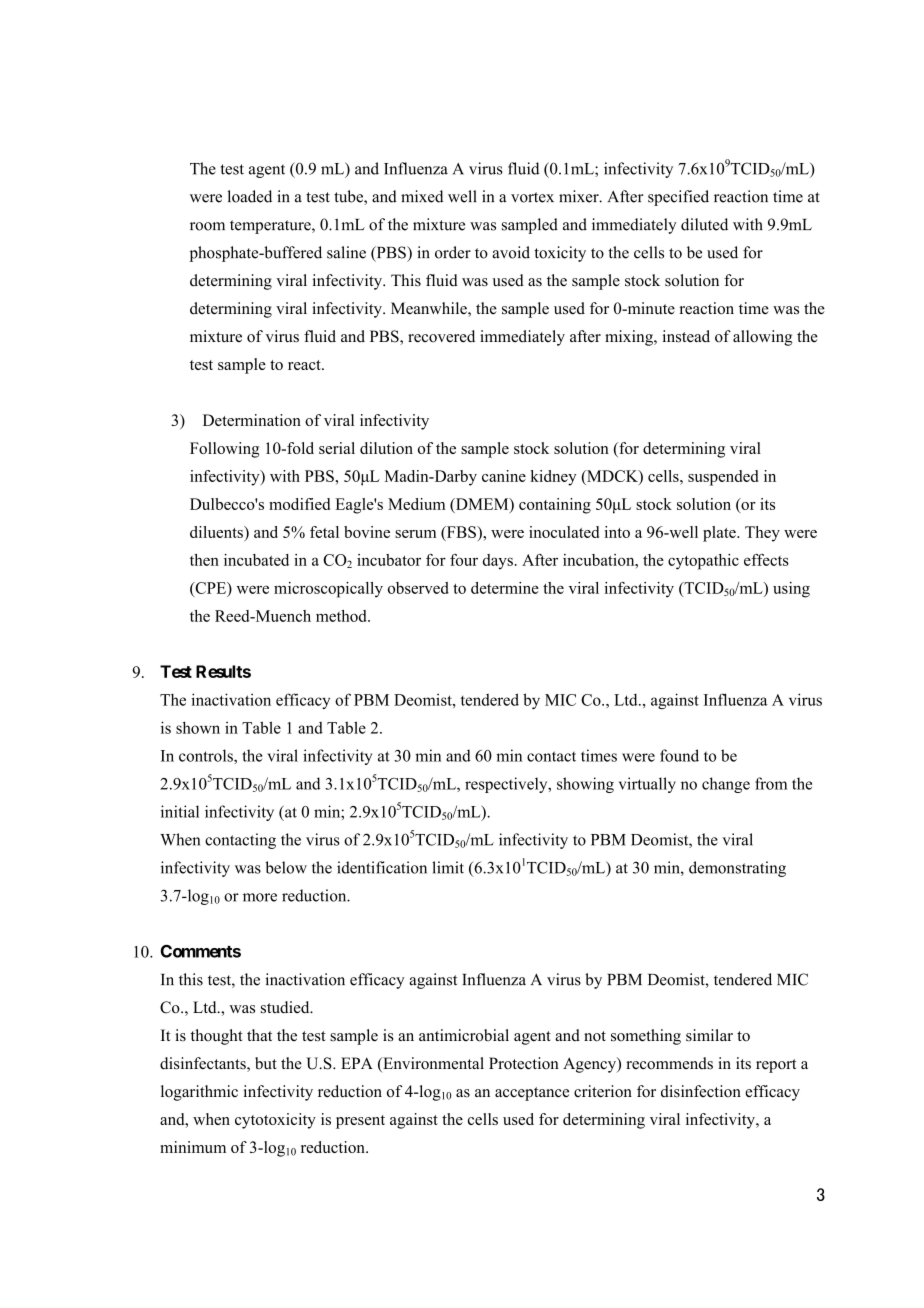  Describe the element at coordinates (199, 1093) in the screenshot. I see `logarithmic` at that location.
